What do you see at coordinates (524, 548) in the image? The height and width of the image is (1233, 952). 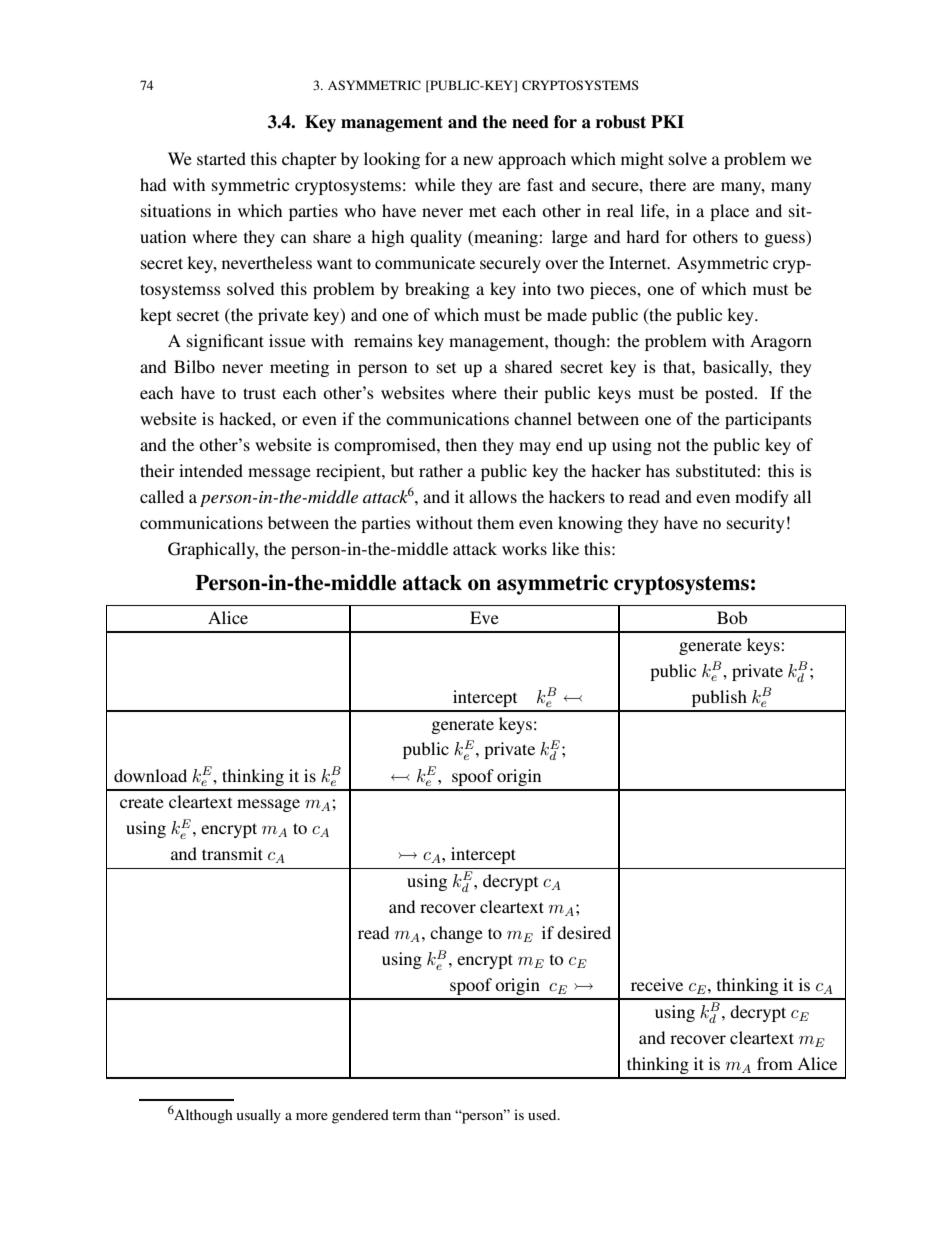 I see `works` at bounding box center [524, 548].
